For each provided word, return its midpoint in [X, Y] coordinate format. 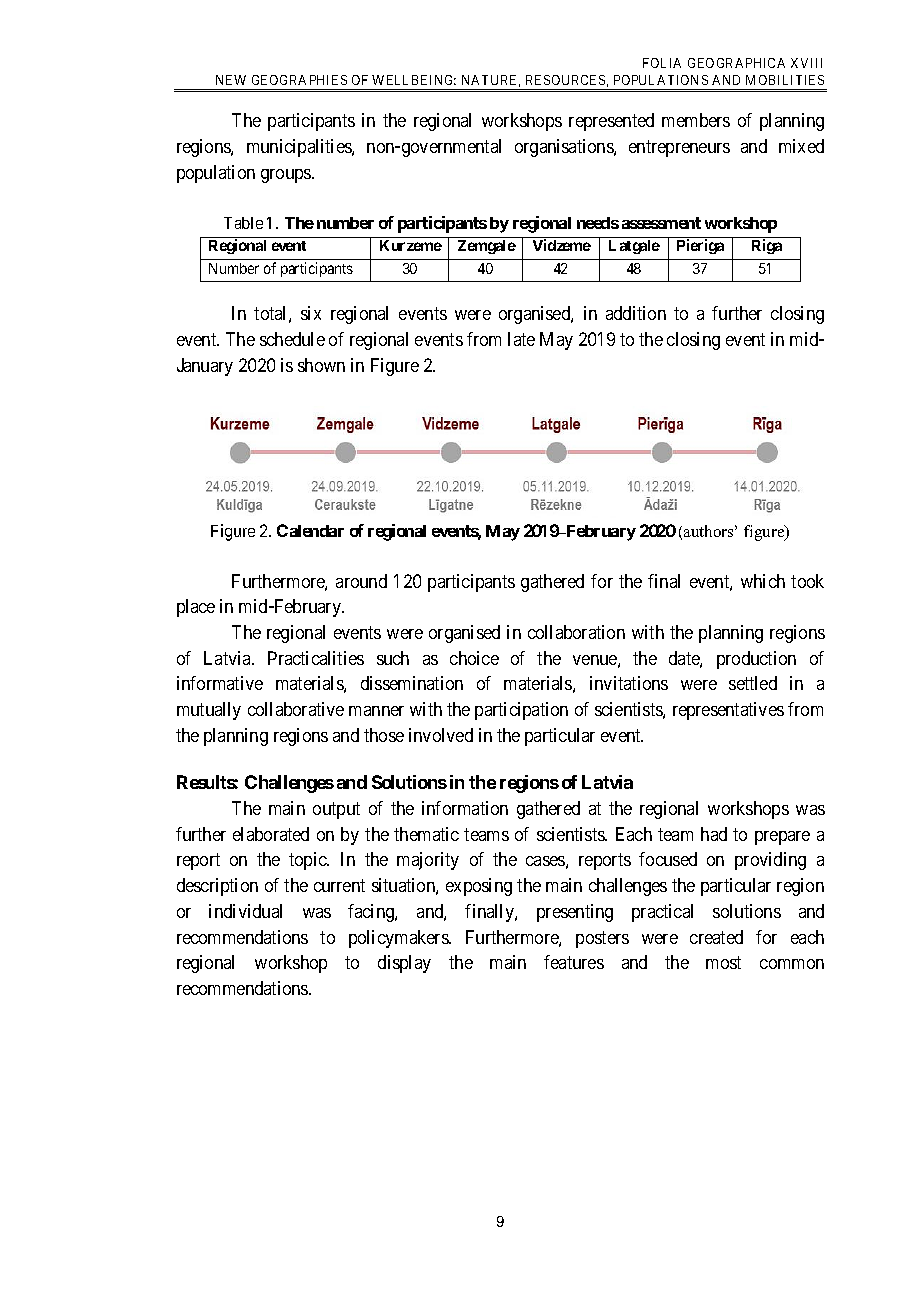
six [311, 313]
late [521, 339]
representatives [728, 711]
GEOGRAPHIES [299, 80]
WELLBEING [414, 80]
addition [636, 313]
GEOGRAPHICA [736, 63]
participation [521, 711]
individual [245, 911]
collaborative [296, 709]
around [361, 581]
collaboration [576, 632]
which [763, 581]
